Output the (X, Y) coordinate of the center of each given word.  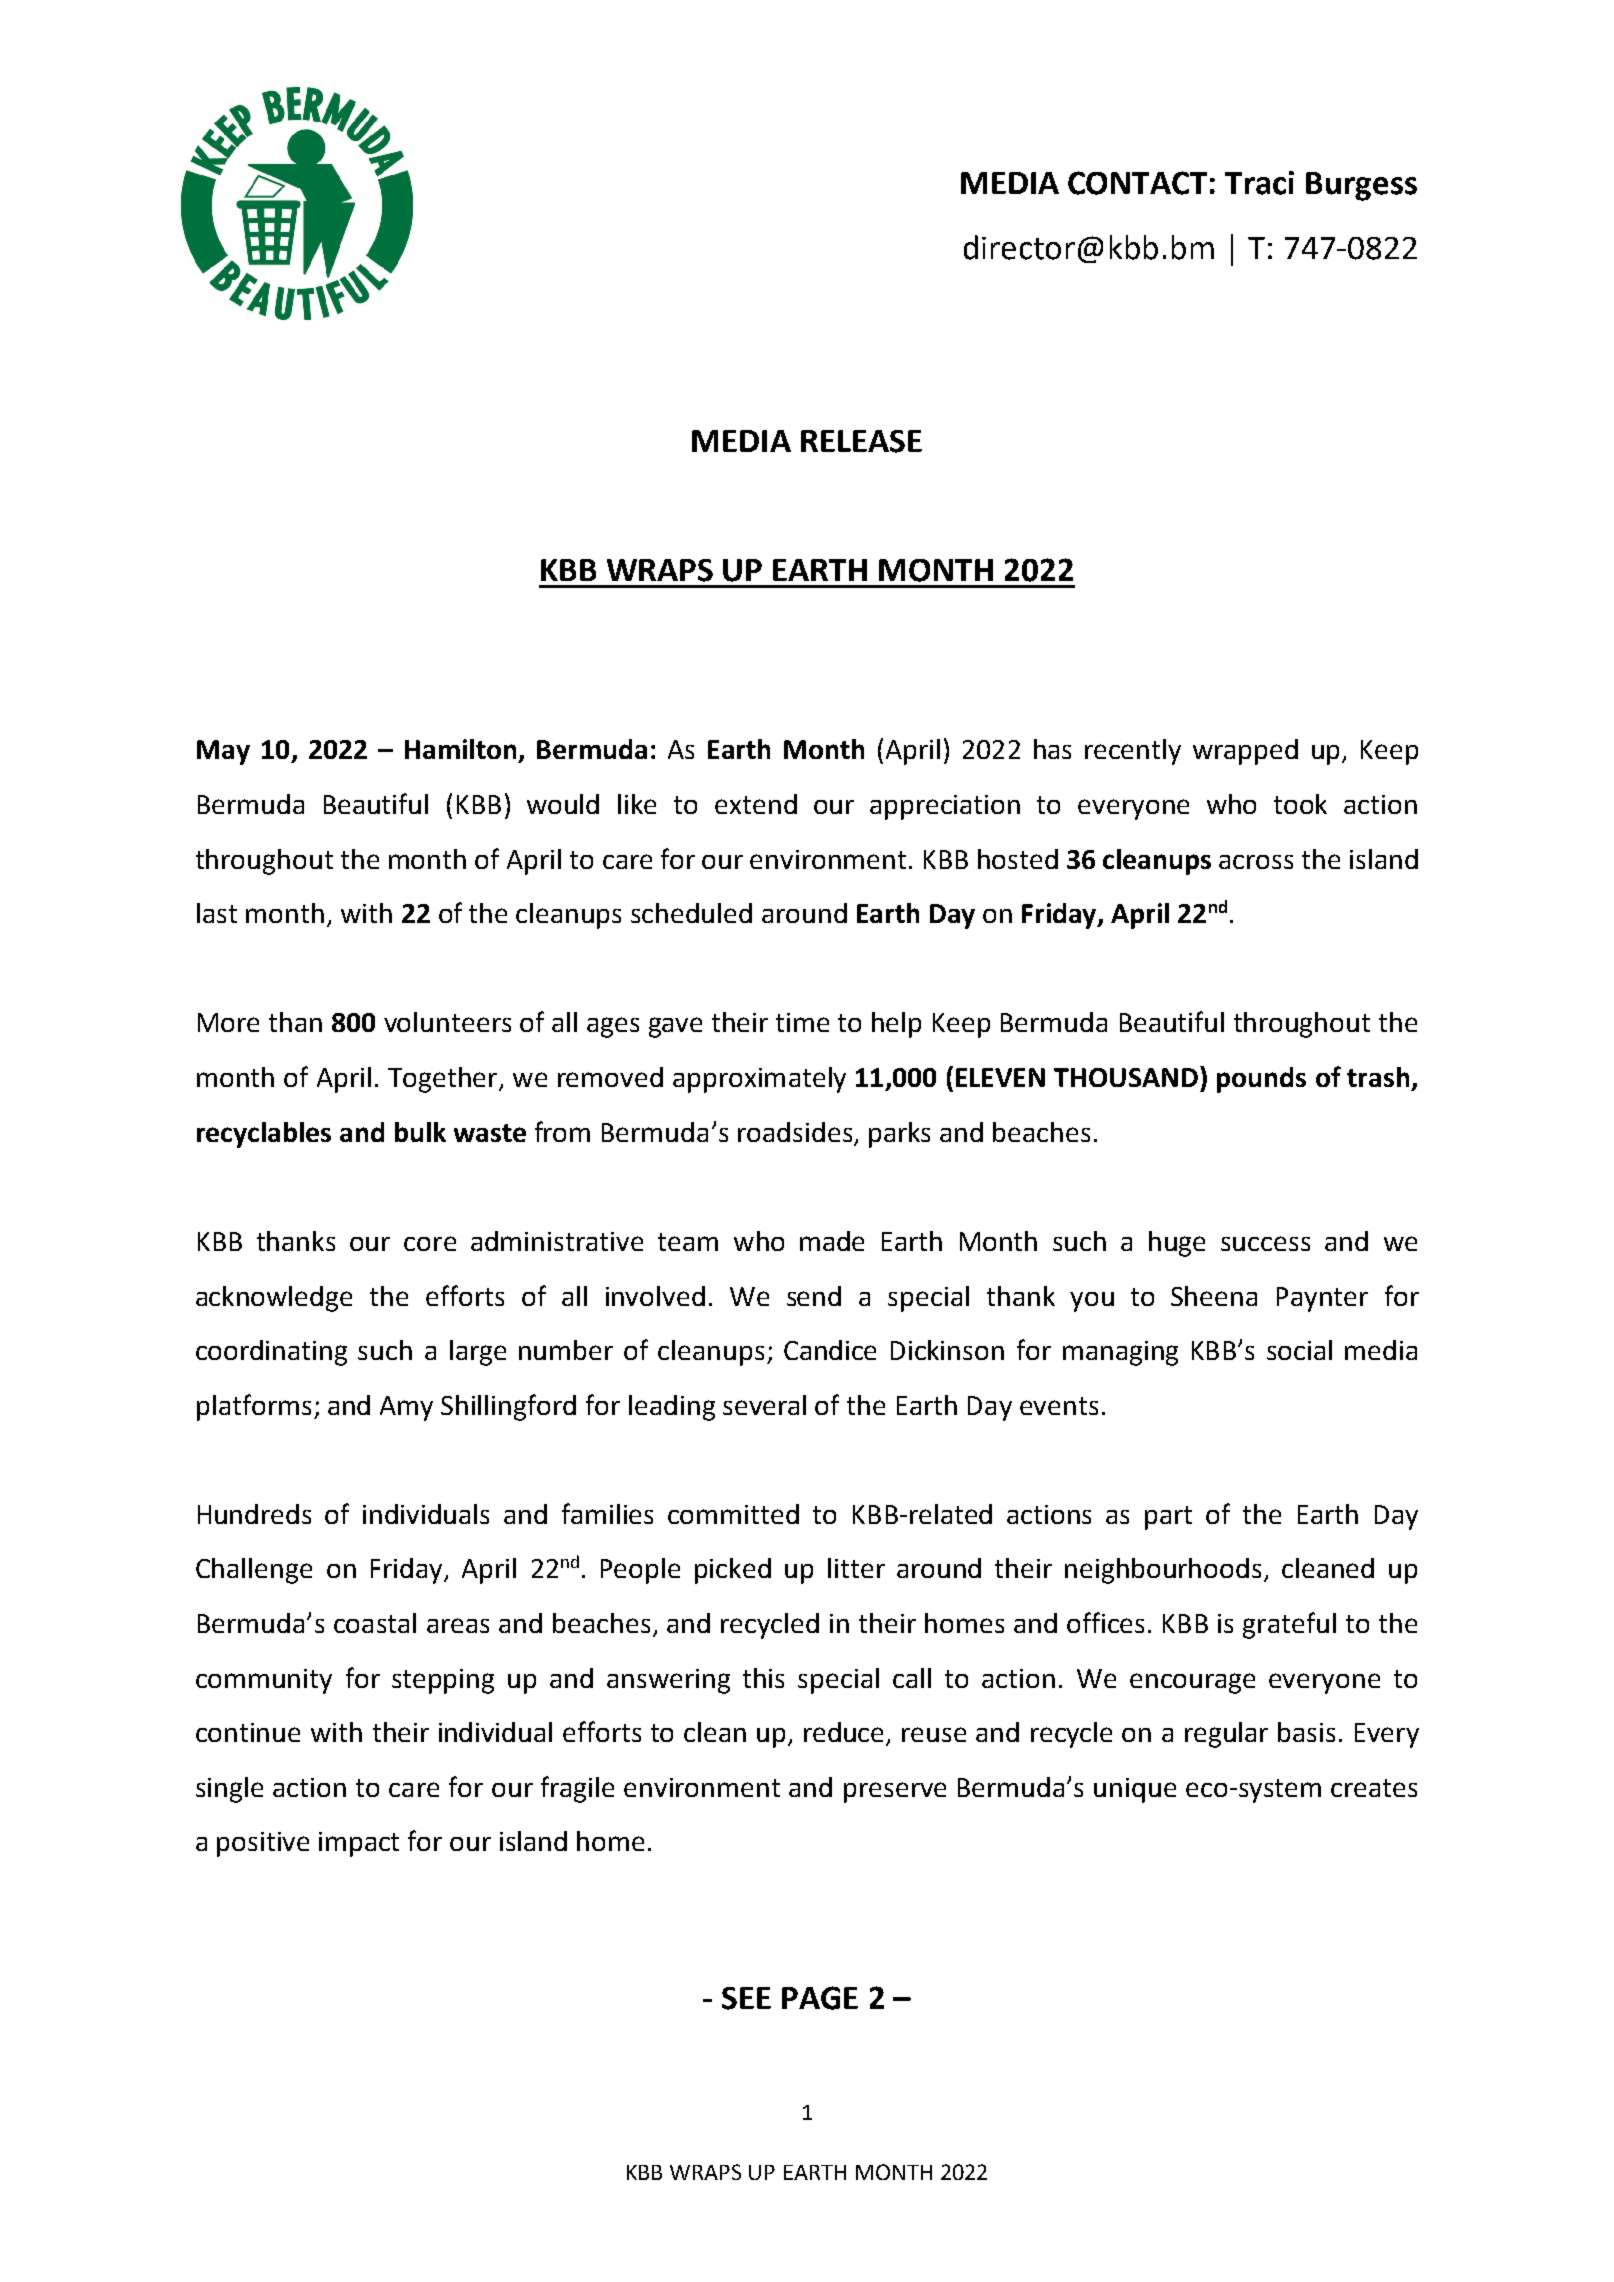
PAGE (820, 1998)
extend (756, 804)
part (1168, 1518)
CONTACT (1137, 183)
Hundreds (254, 1514)
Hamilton (460, 749)
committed (733, 1514)
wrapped (1245, 752)
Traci (1259, 183)
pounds (1261, 1080)
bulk (420, 1132)
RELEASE (861, 441)
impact (359, 1844)
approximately (759, 1080)
